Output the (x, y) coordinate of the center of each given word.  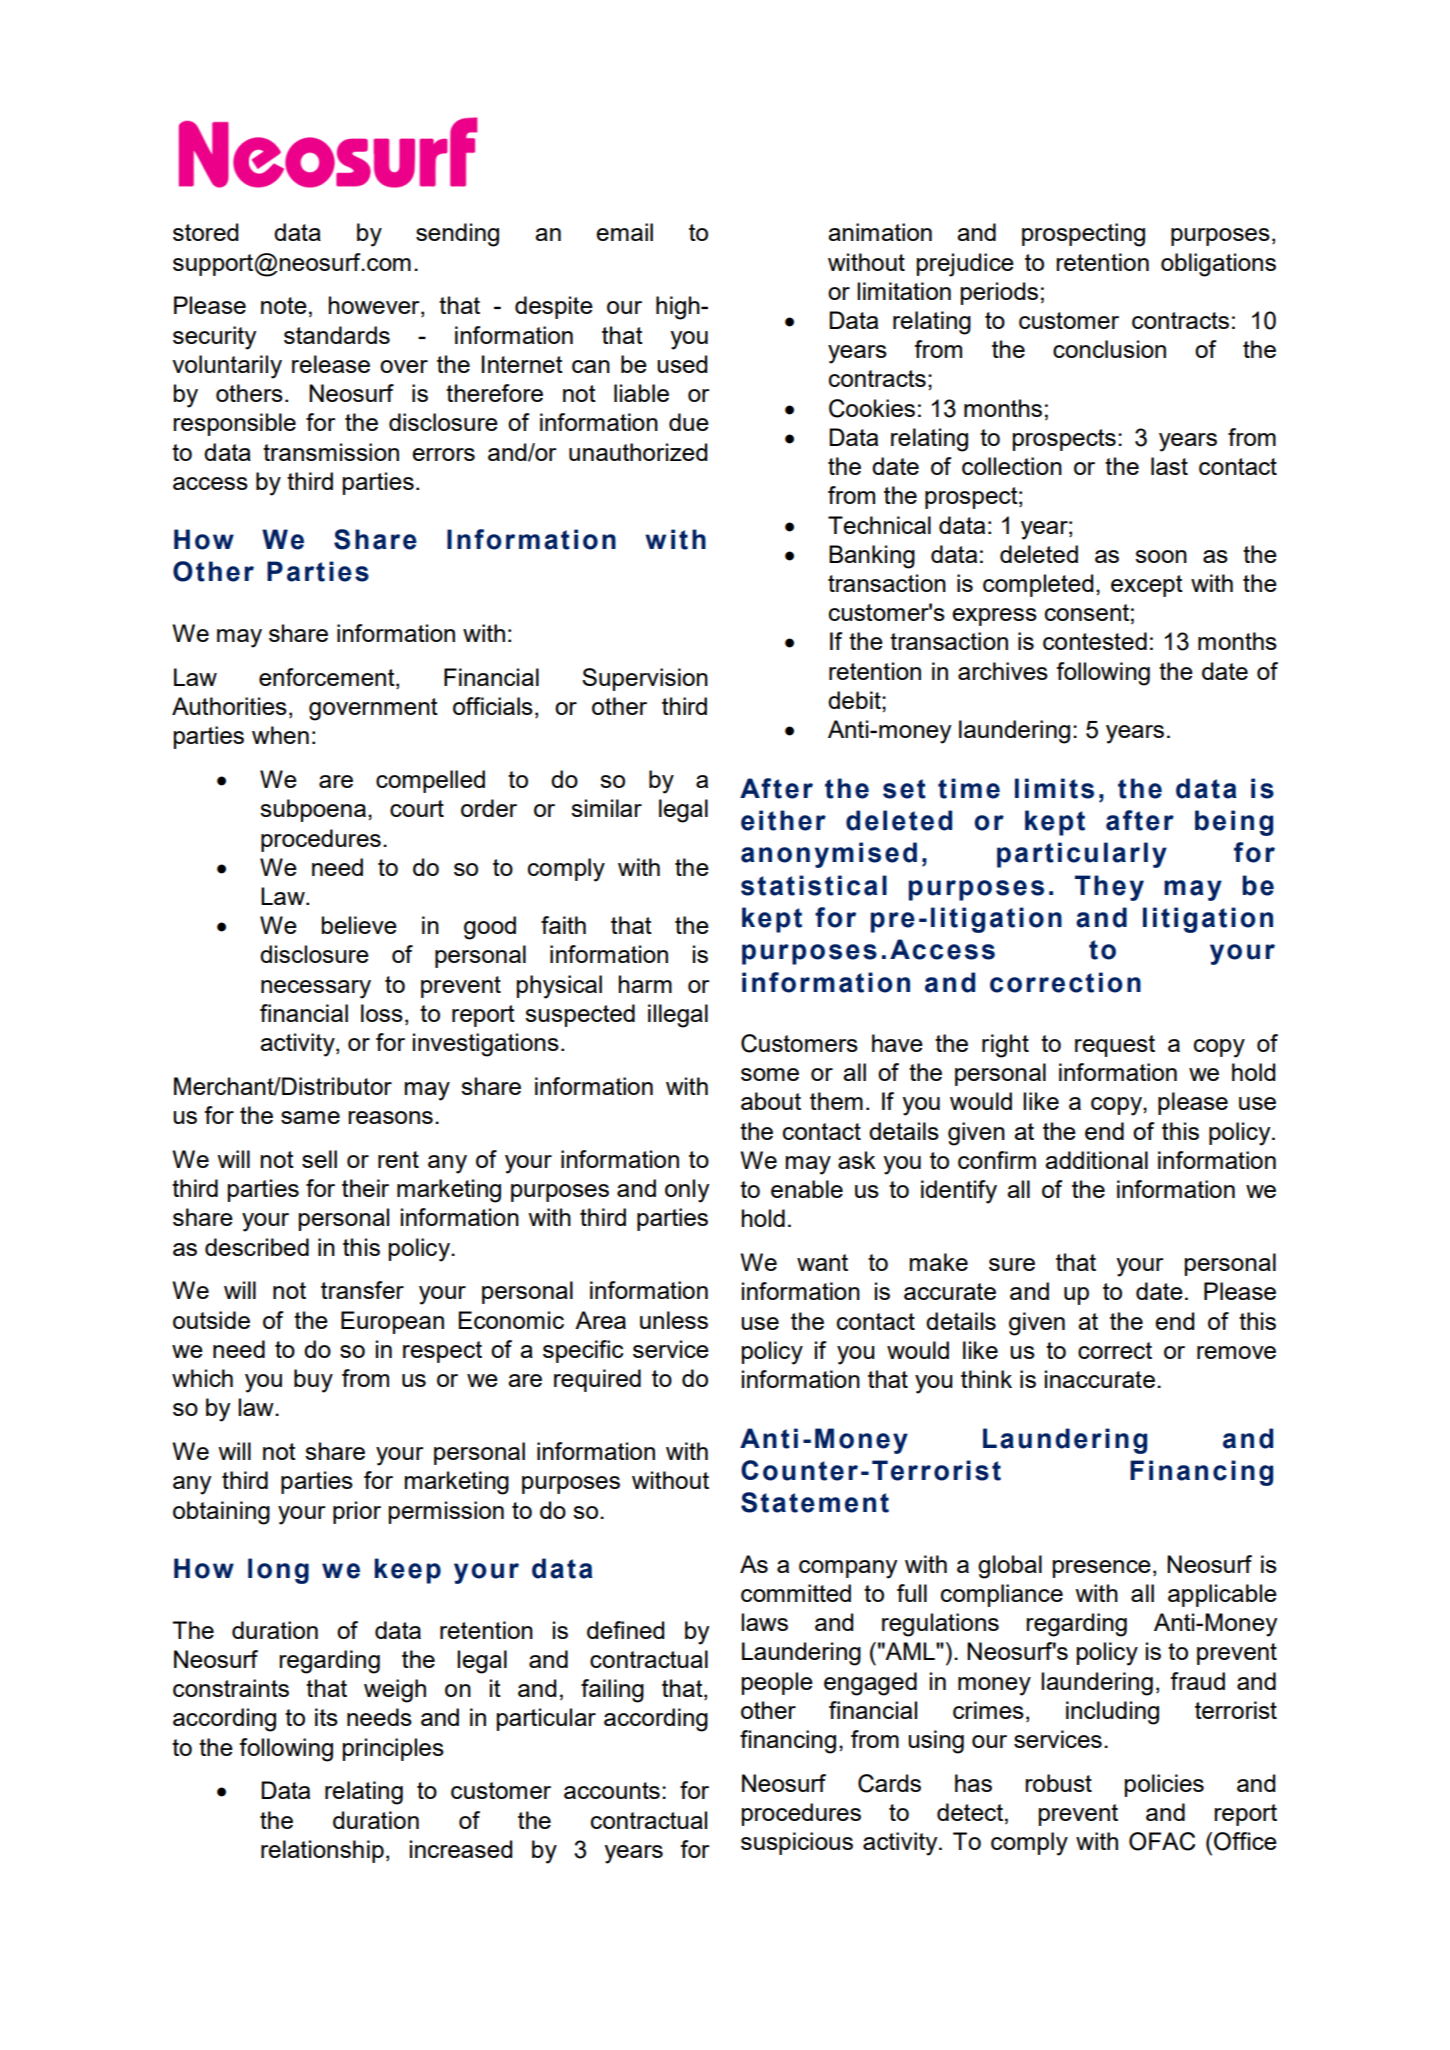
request (1115, 1046)
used (682, 364)
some (770, 1074)
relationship (322, 1851)
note (284, 305)
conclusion (1109, 349)
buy (313, 1381)
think (986, 1379)
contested (1095, 641)
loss (382, 1013)
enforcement (328, 678)
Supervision (645, 679)
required (597, 1380)
